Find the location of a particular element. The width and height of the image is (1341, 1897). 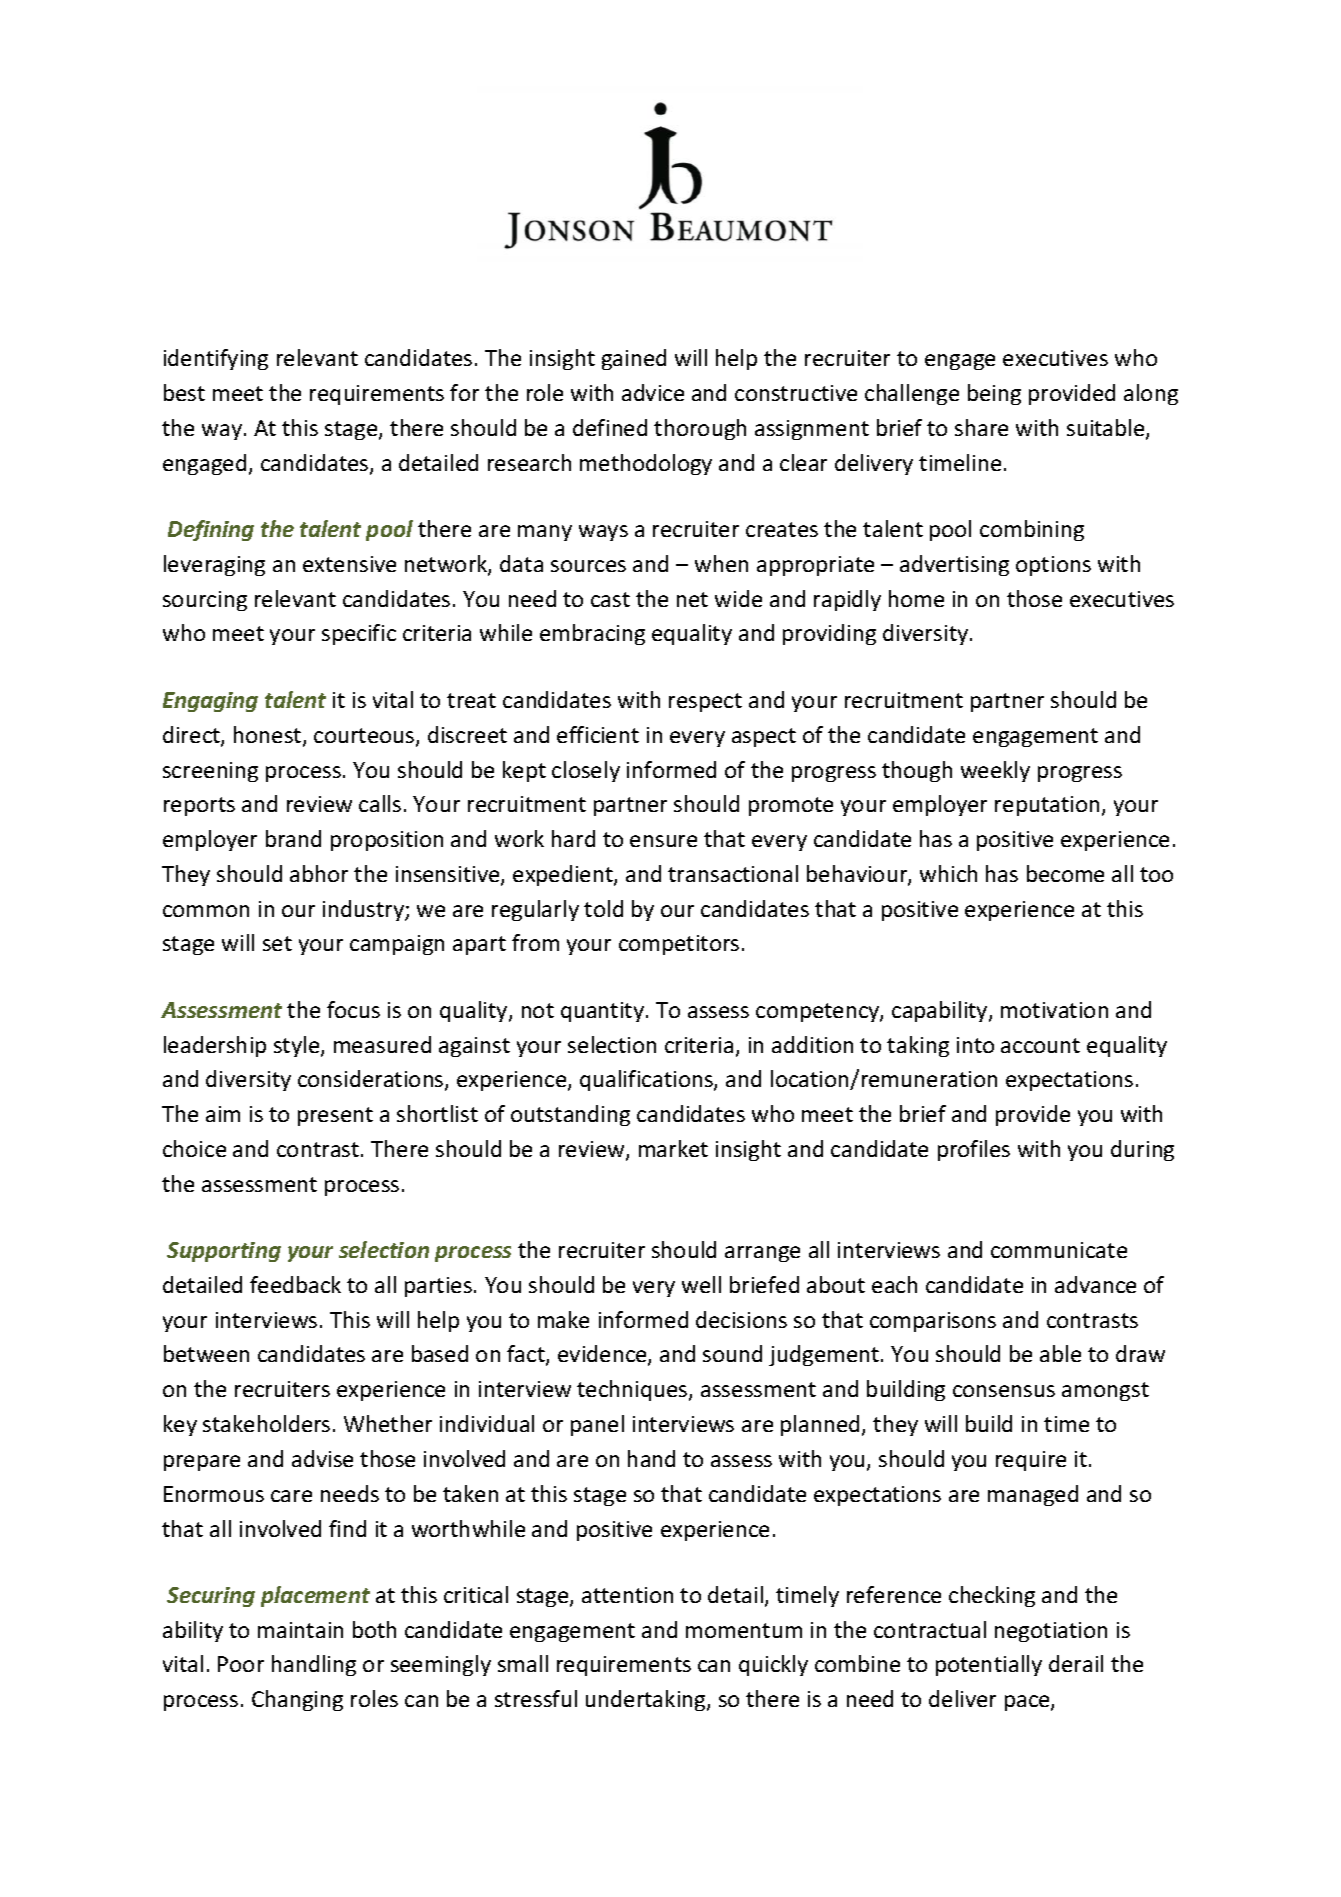

honest is located at coordinates (269, 736).
